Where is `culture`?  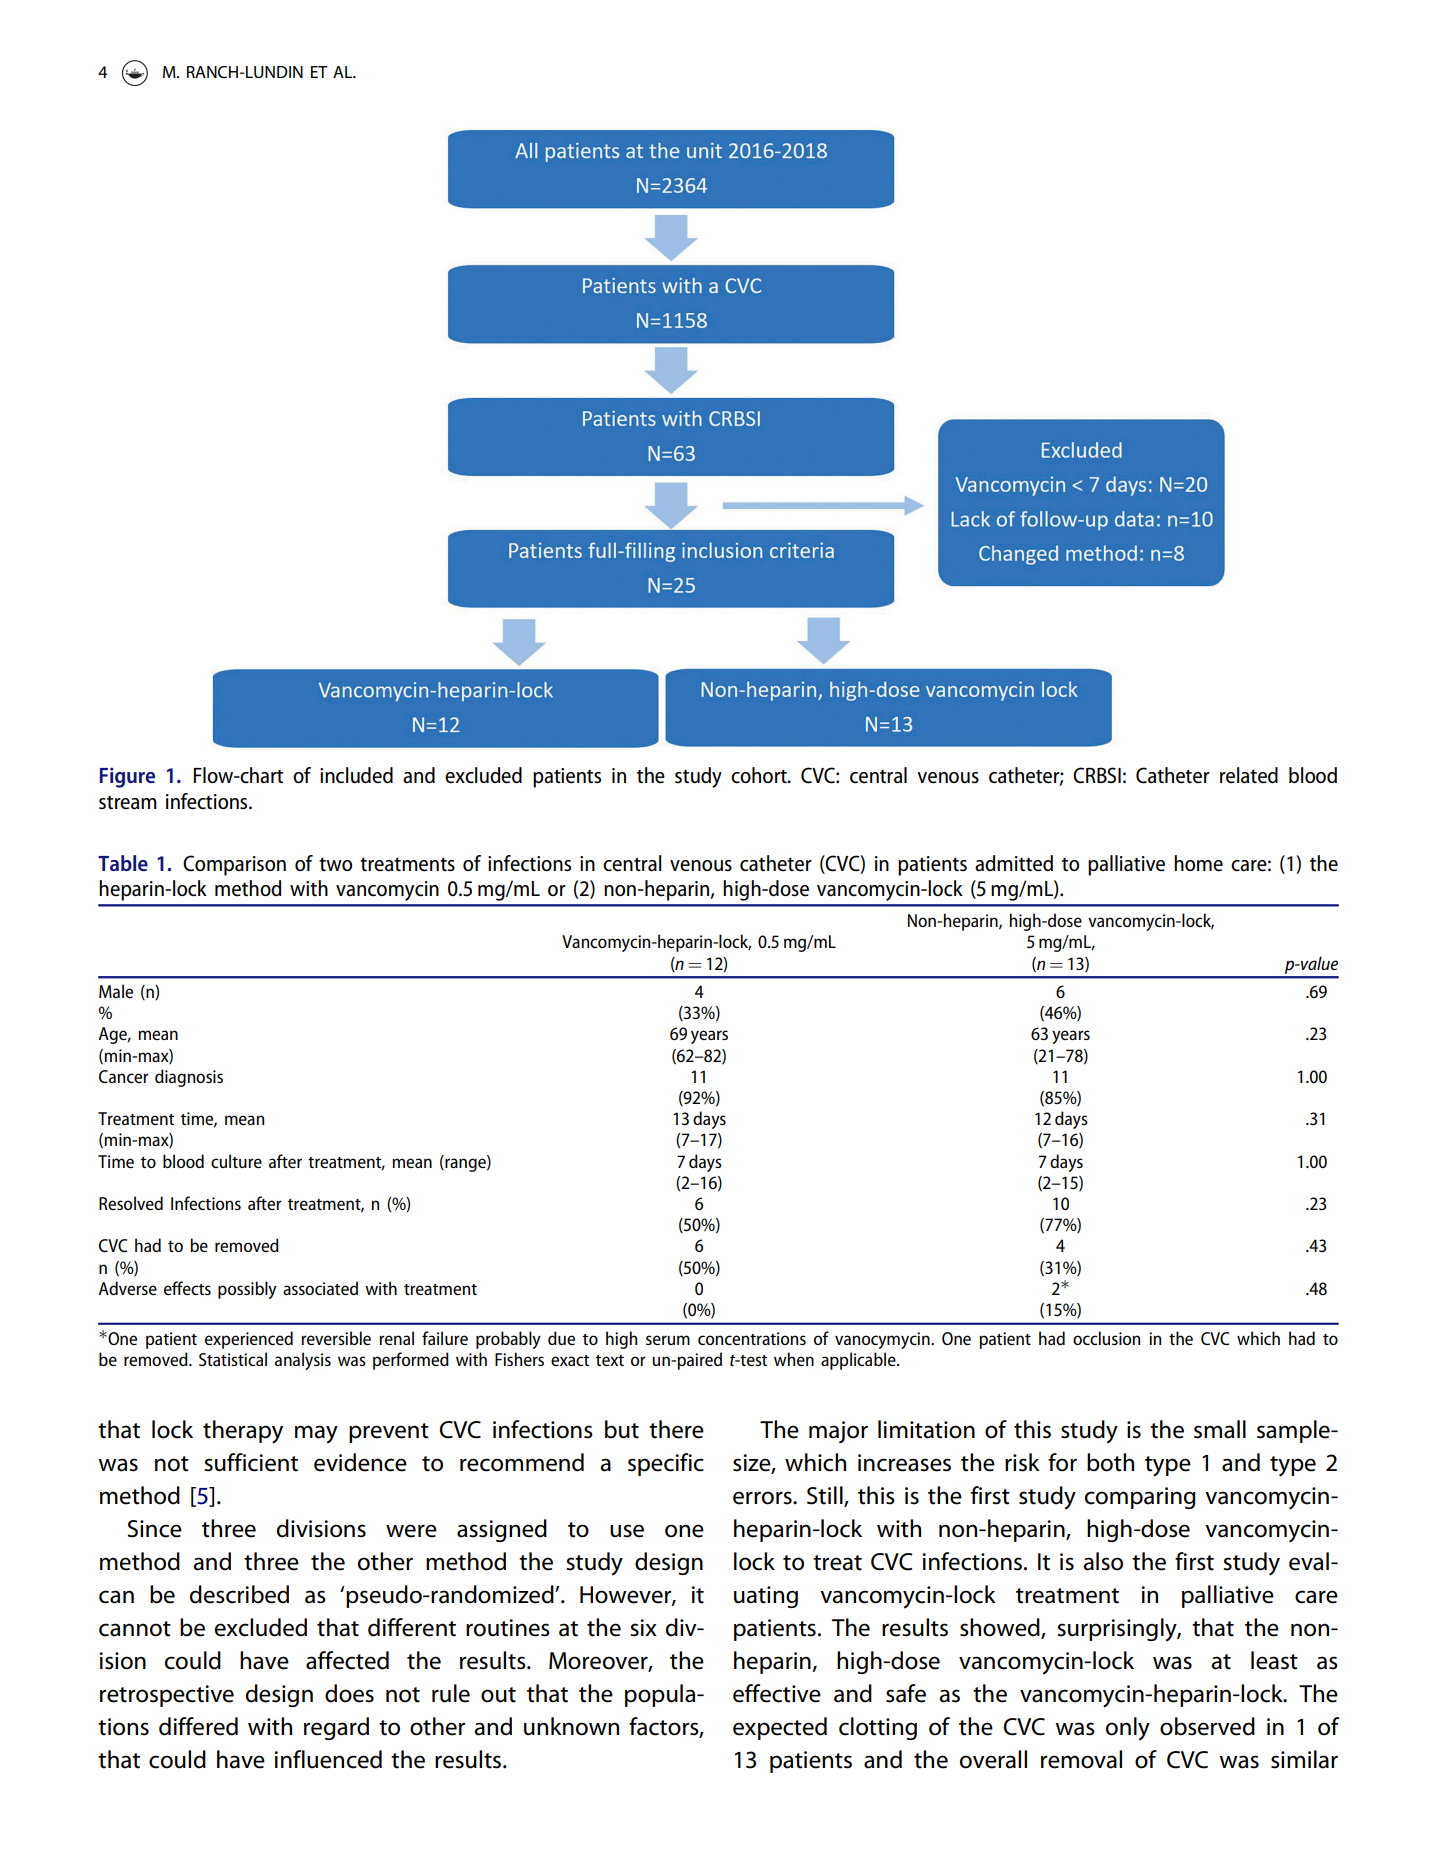 culture is located at coordinates (236, 1161).
